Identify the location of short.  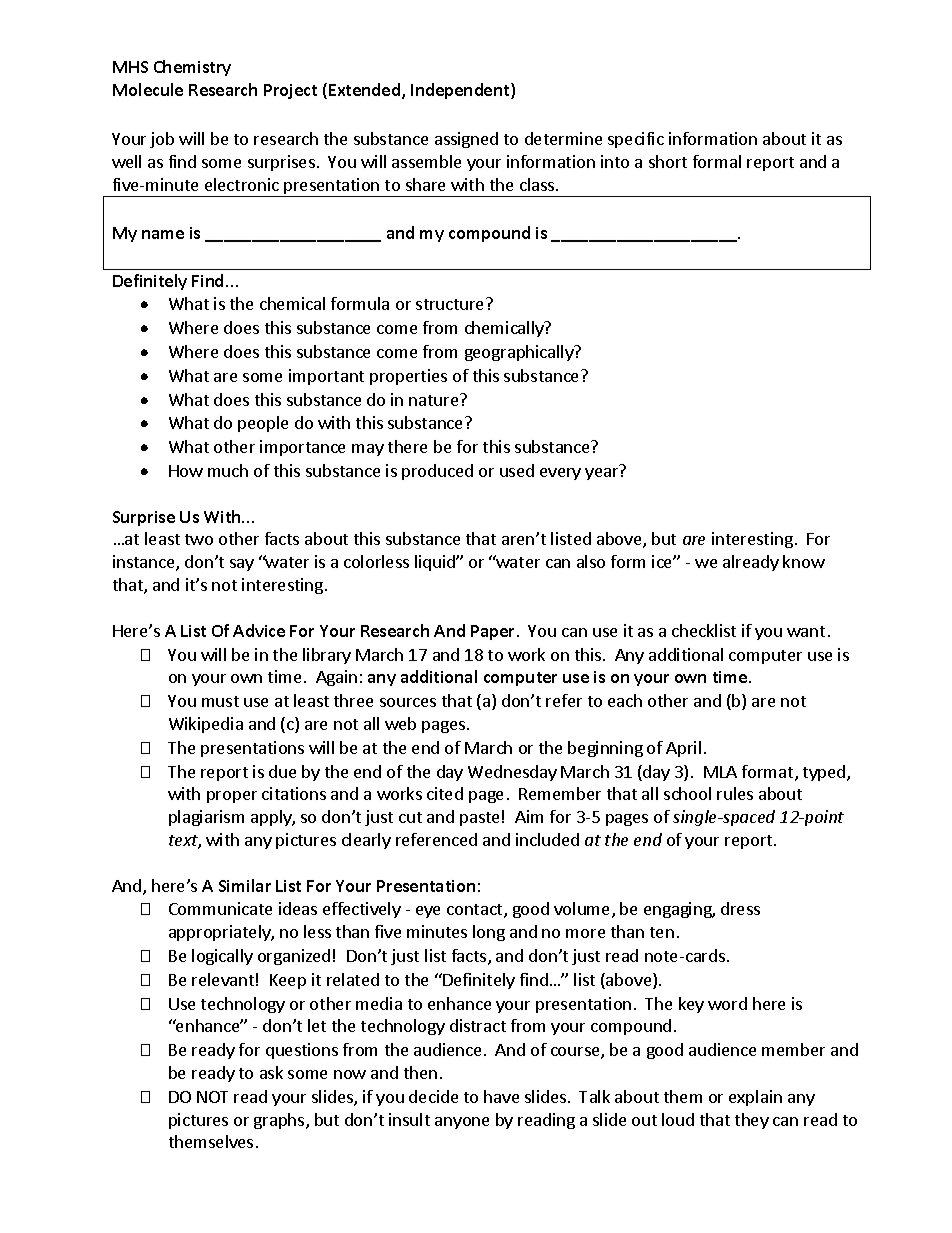
(668, 161).
